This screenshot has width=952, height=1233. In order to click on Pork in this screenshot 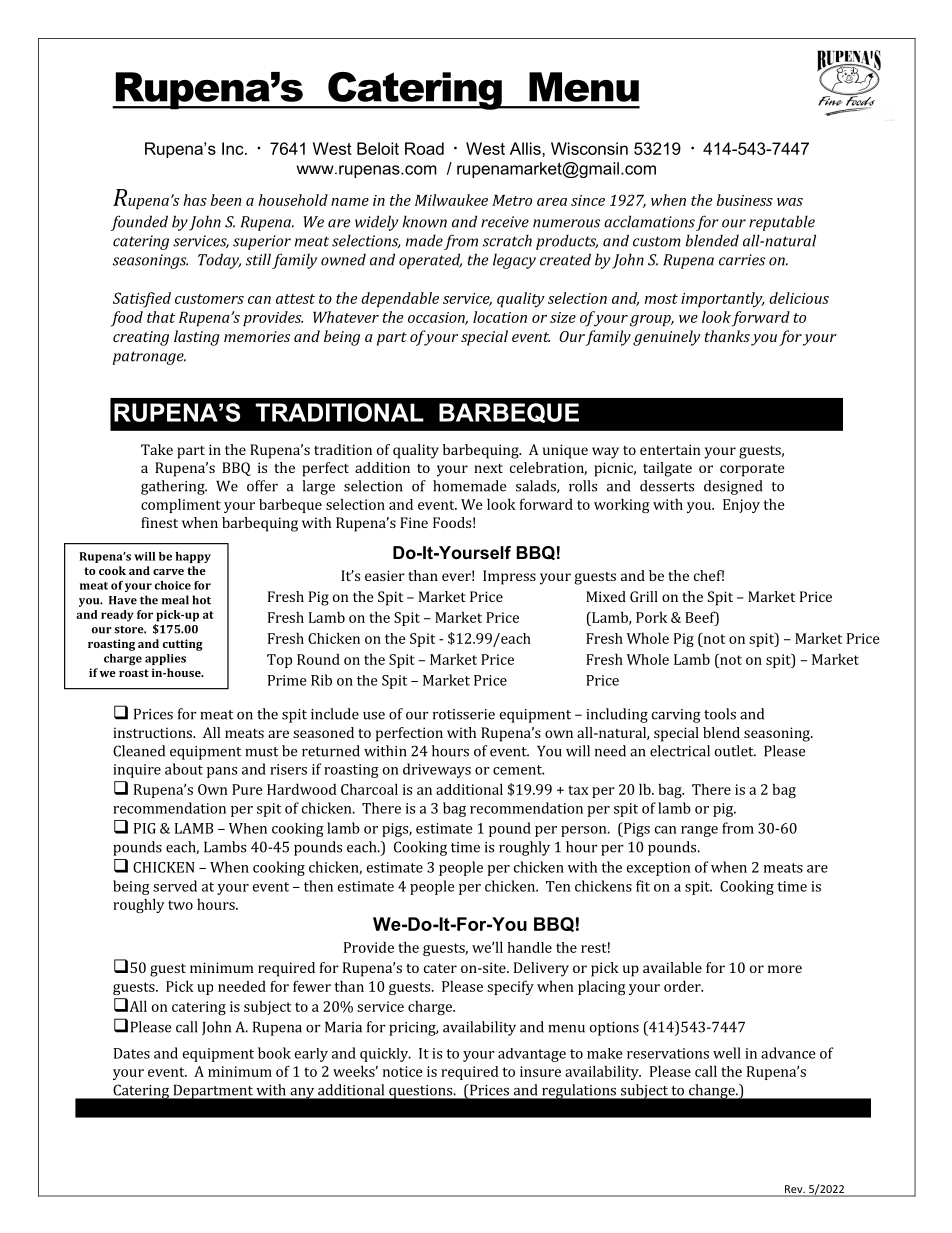, I will do `click(651, 617)`.
